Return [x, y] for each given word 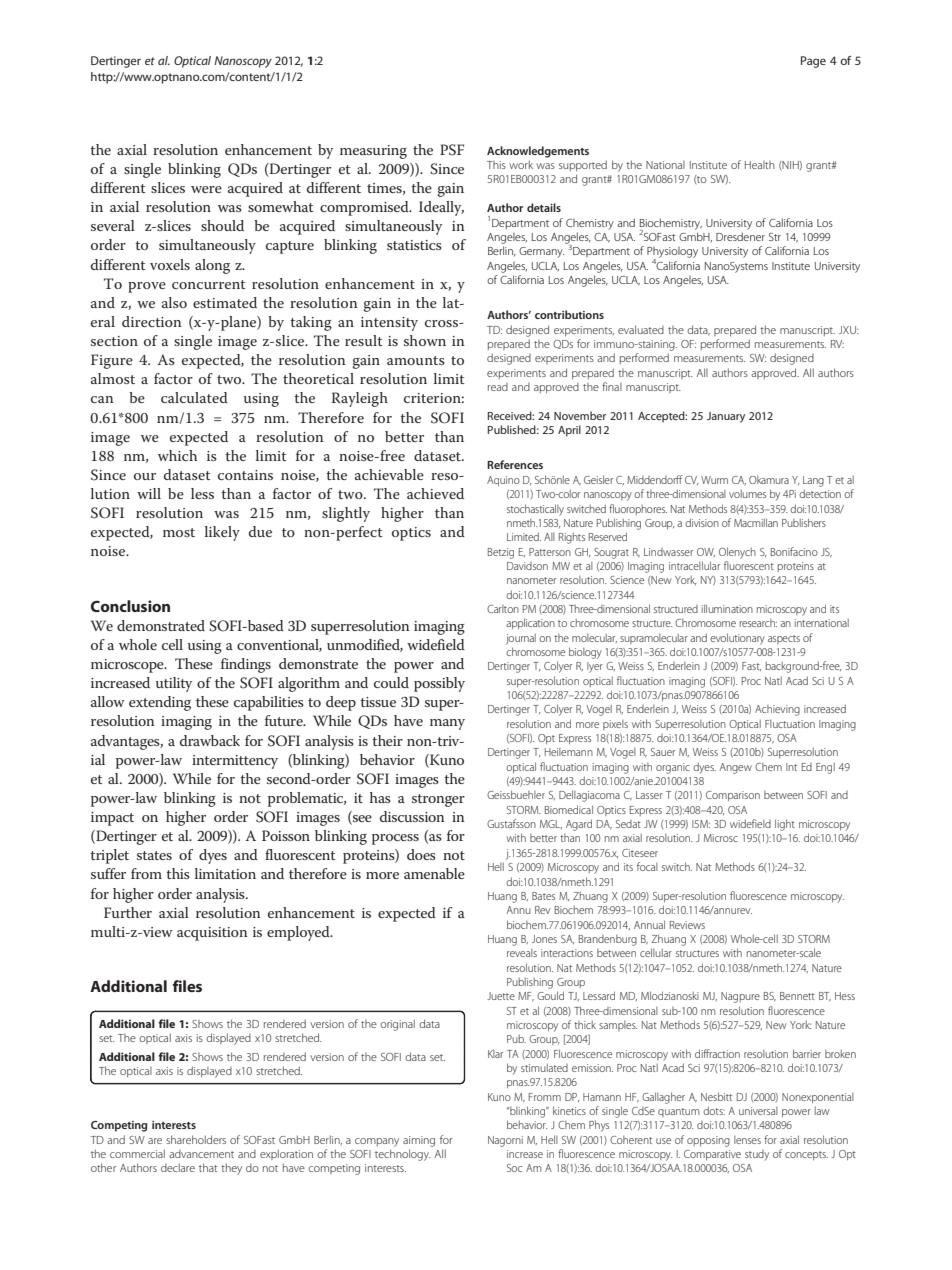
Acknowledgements [538, 152]
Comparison [733, 796]
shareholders [196, 1139]
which [177, 455]
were [206, 189]
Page [813, 62]
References [515, 464]
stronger [438, 800]
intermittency [235, 762]
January [726, 417]
